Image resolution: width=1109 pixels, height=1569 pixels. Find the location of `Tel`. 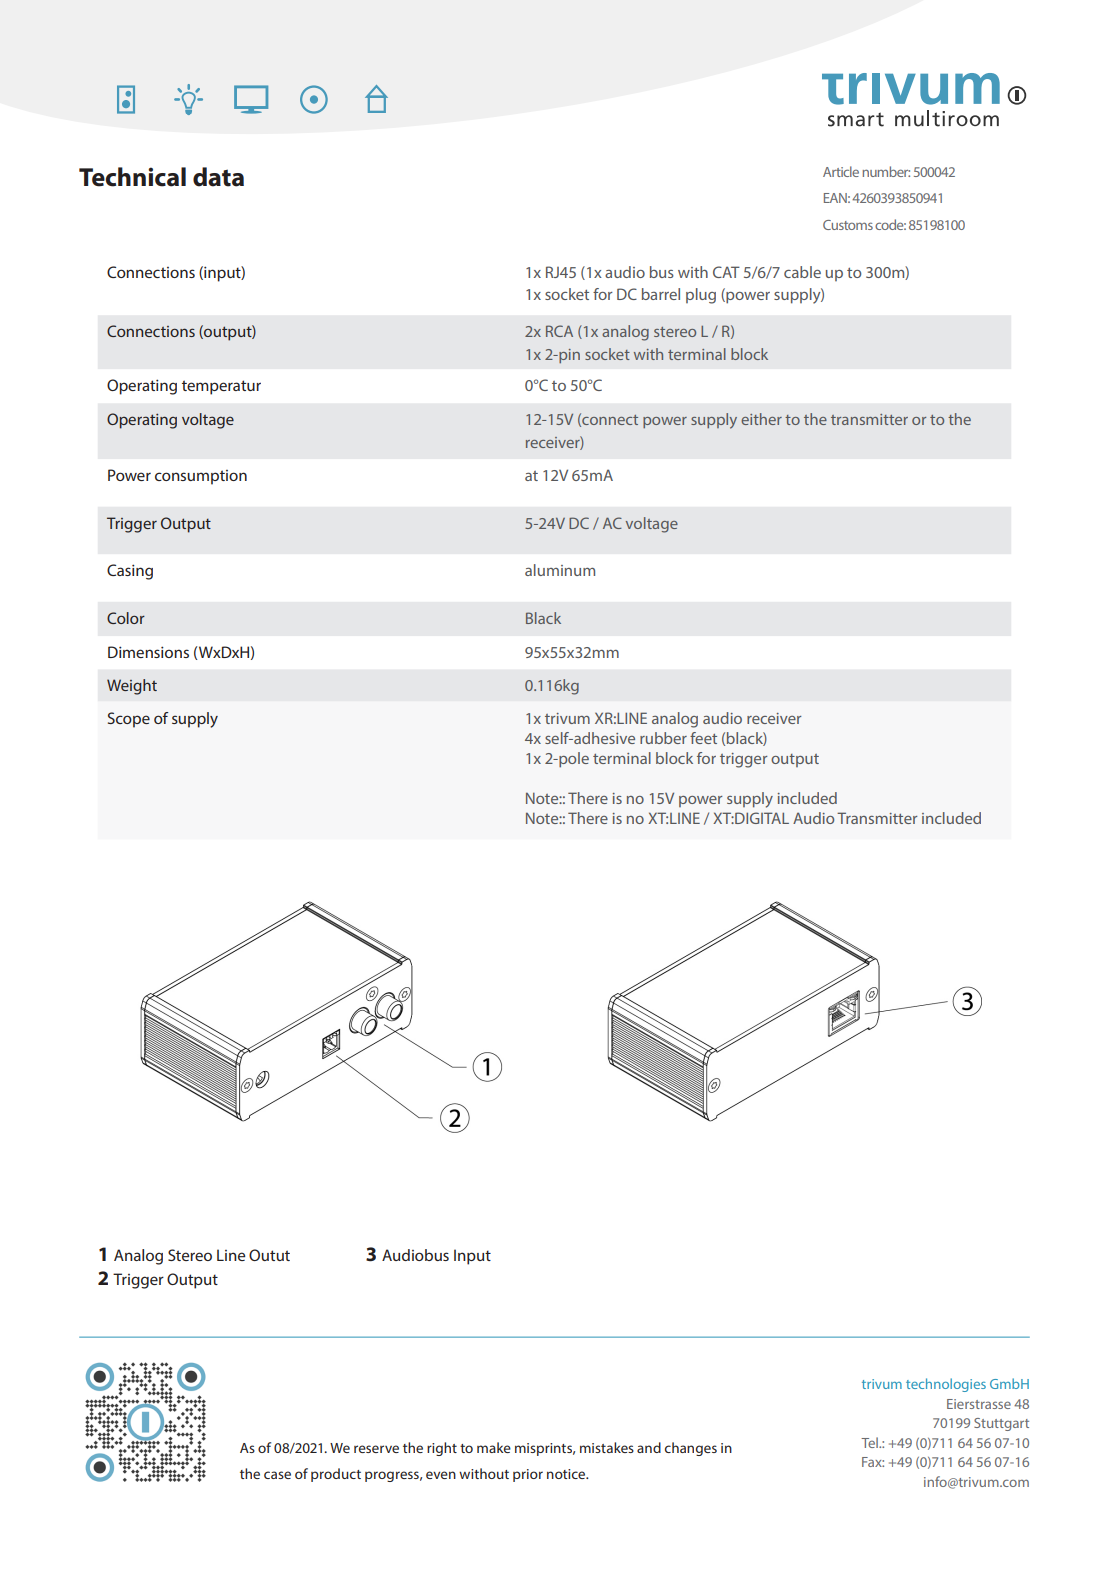

Tel is located at coordinates (870, 1442).
